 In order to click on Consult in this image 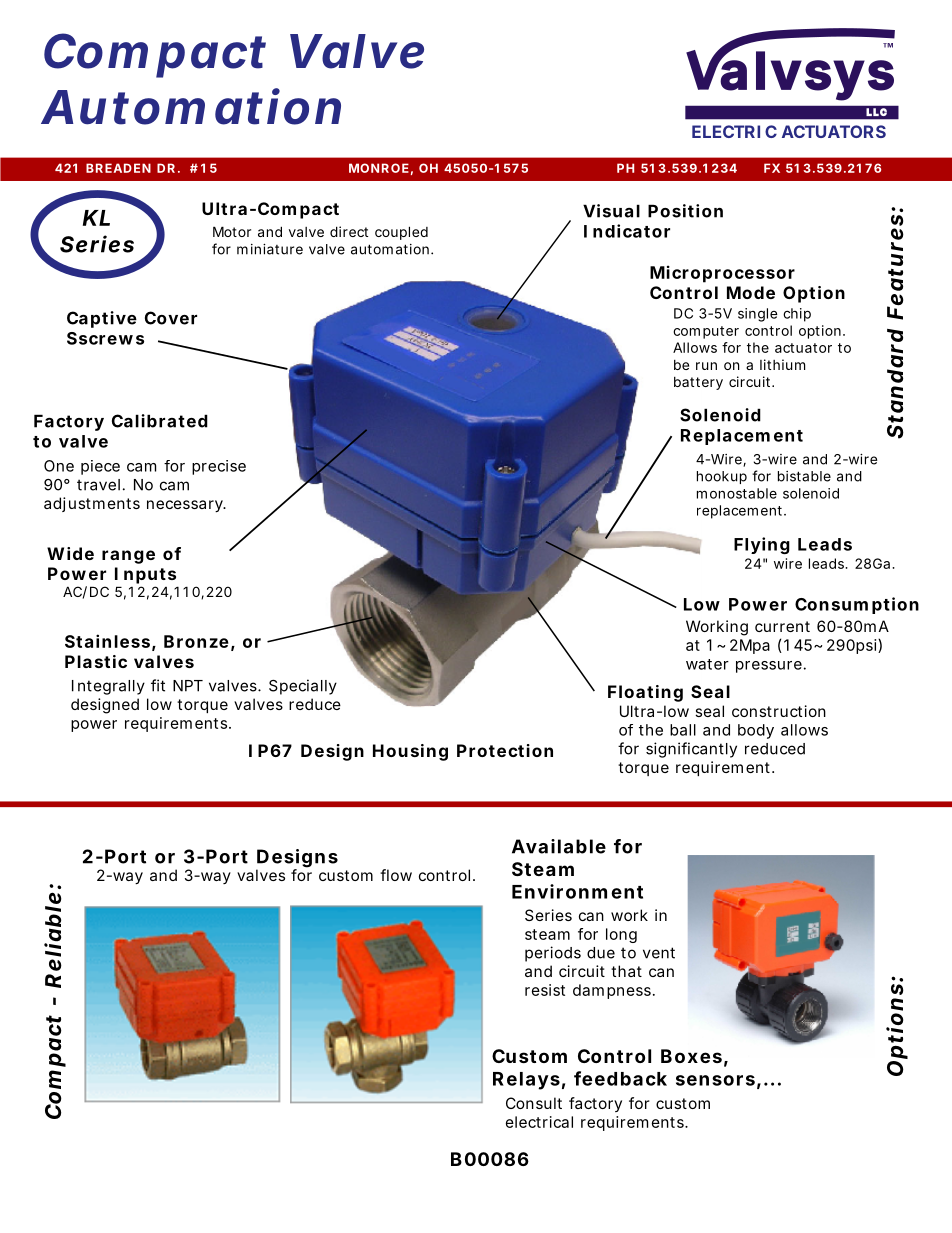, I will do `click(534, 1103)`.
